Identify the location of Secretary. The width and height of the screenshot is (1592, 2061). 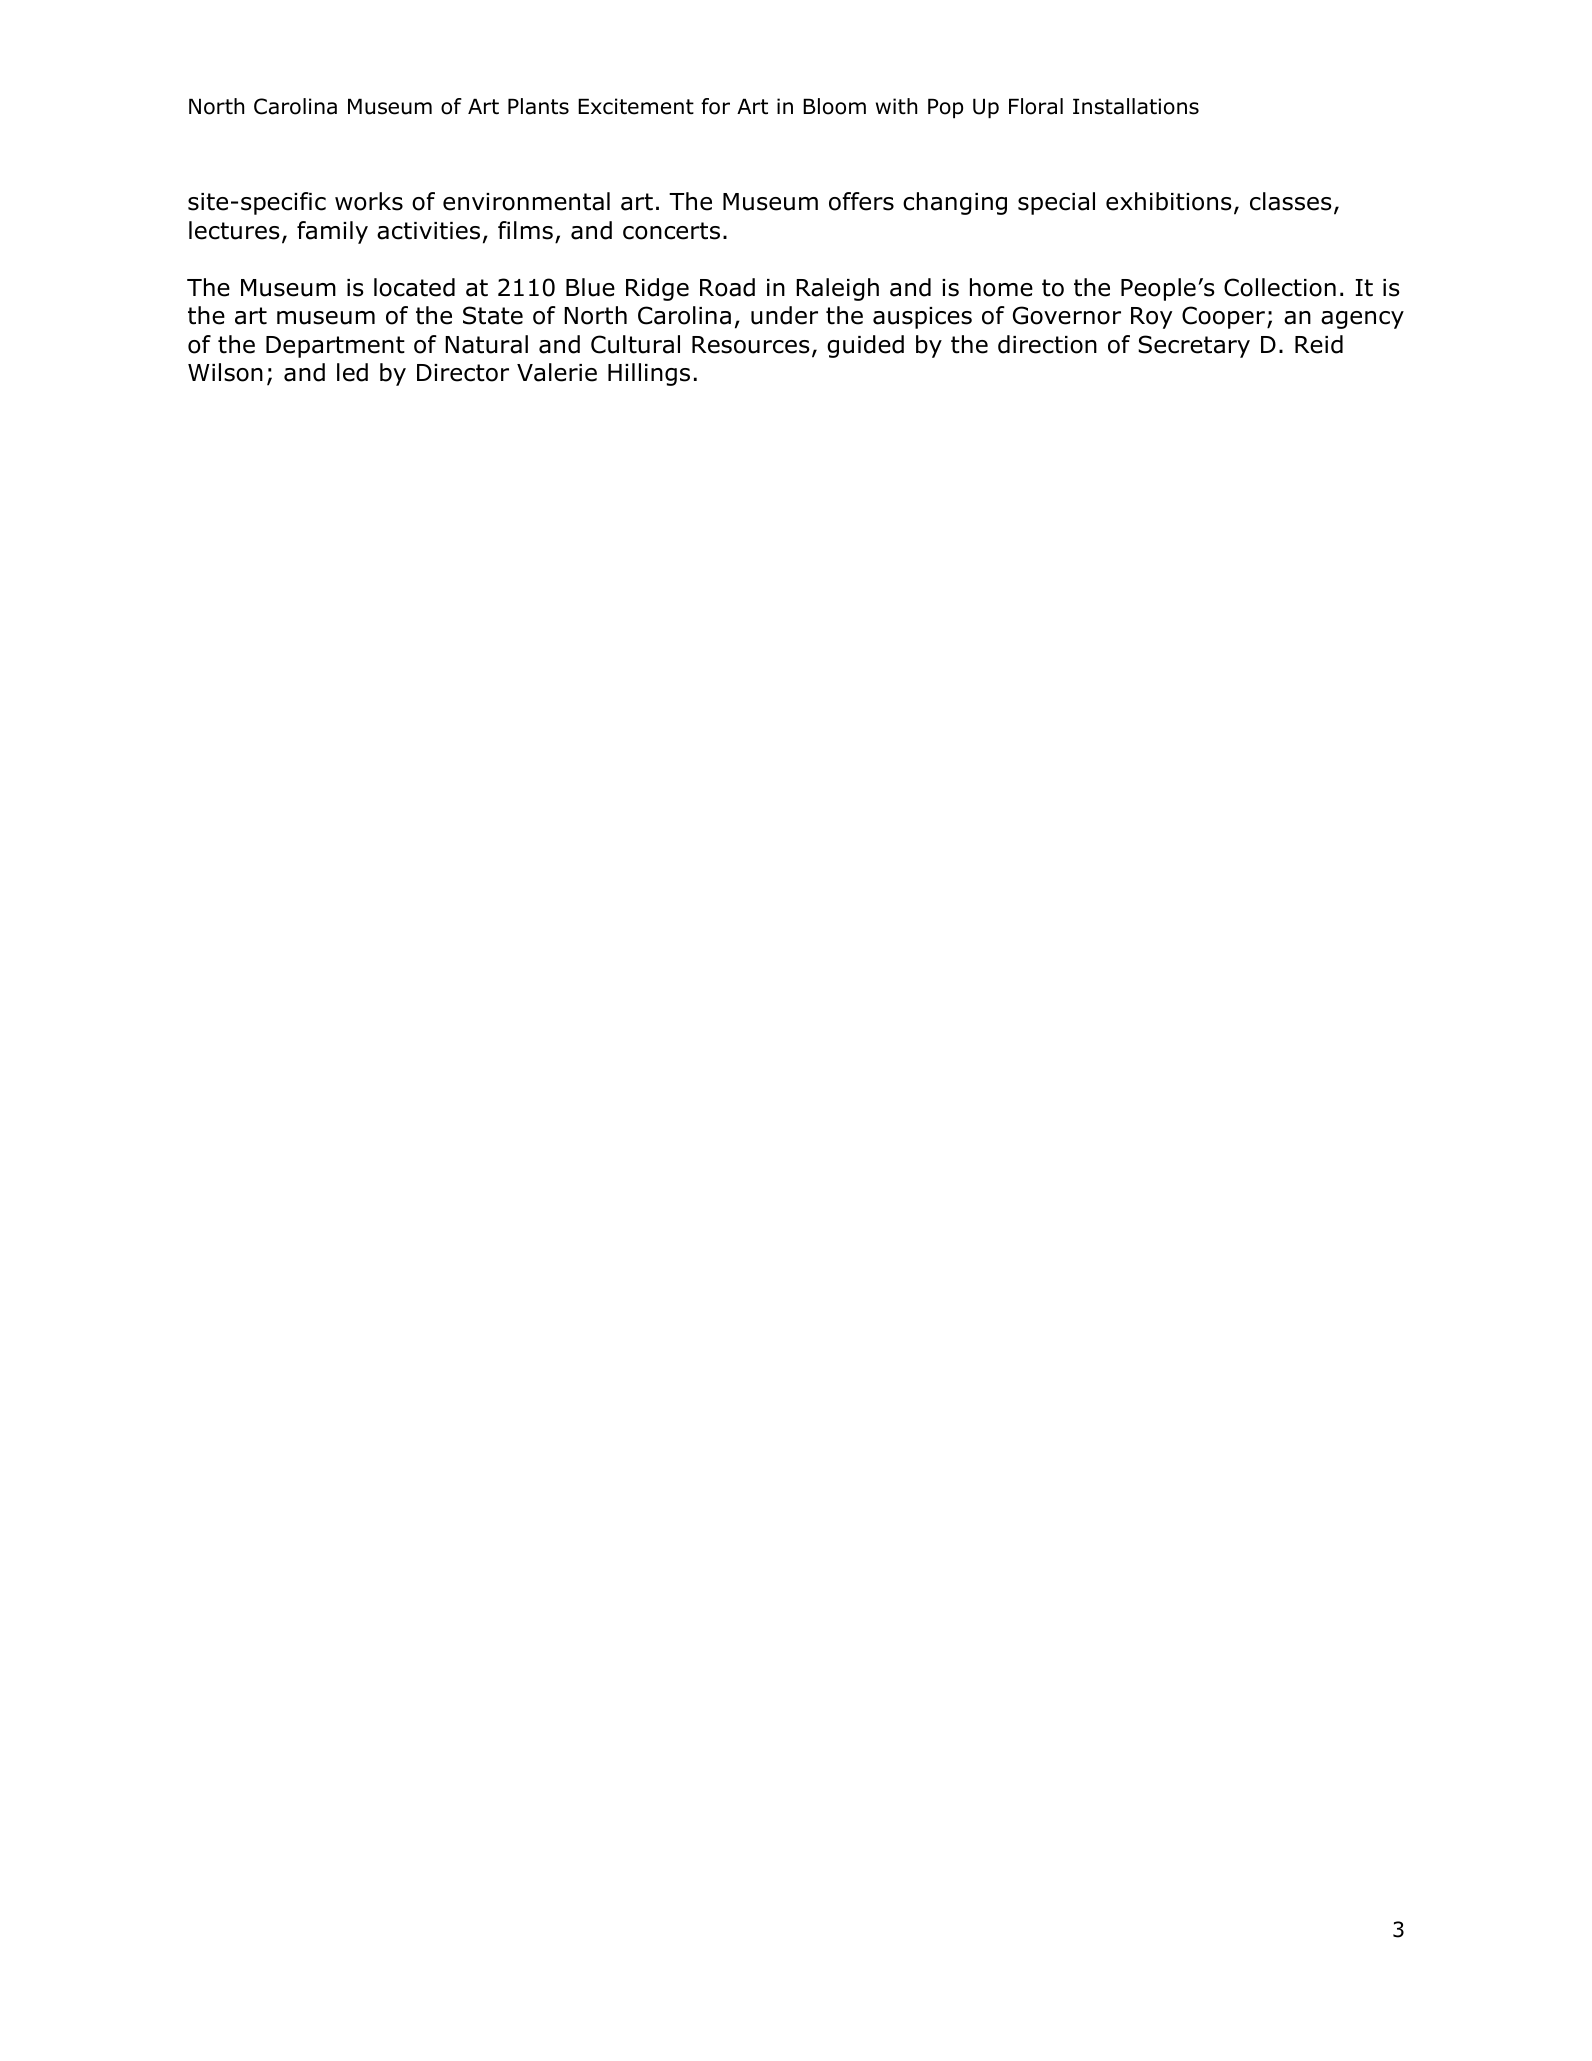
(1194, 346).
